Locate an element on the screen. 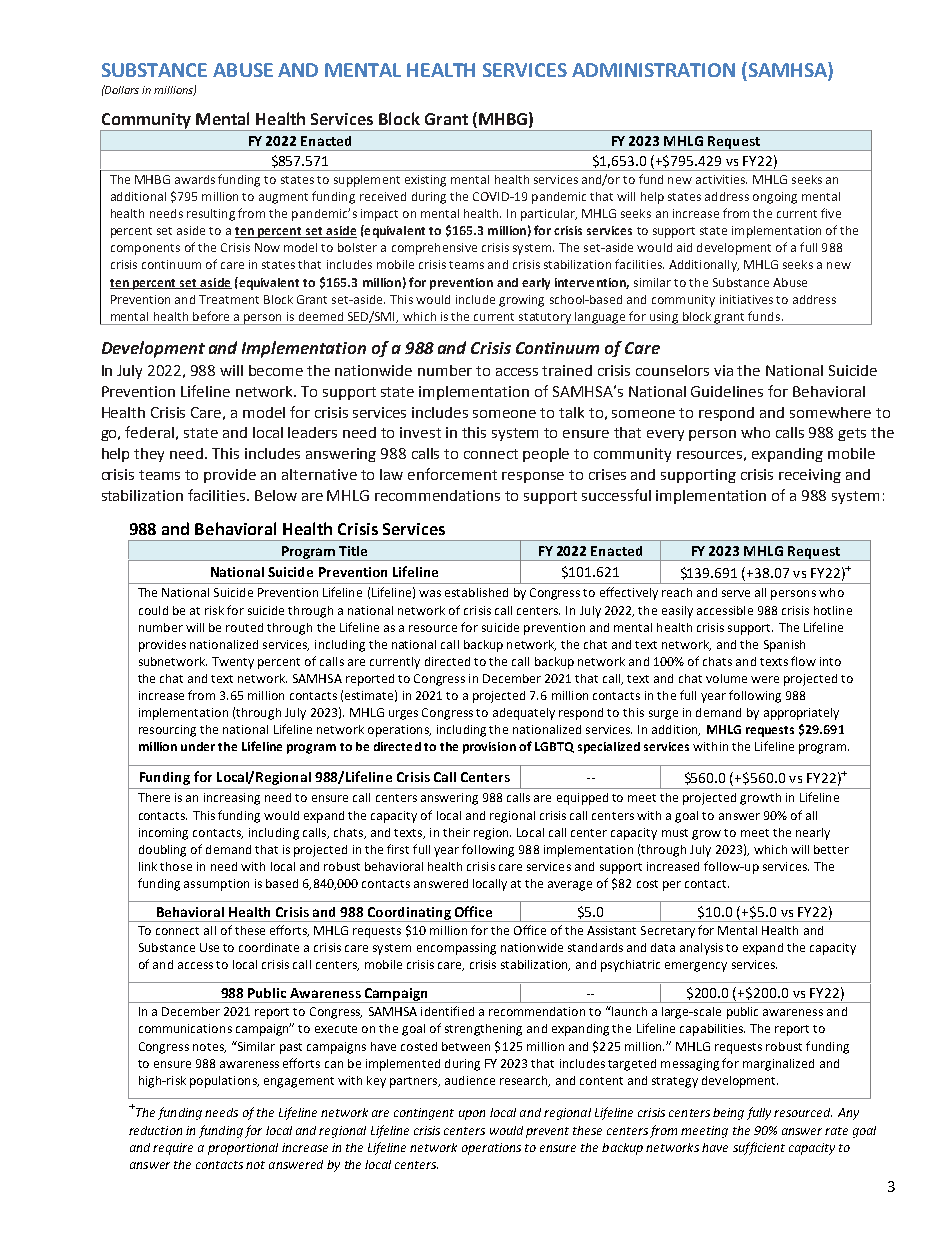  they is located at coordinates (149, 455).
